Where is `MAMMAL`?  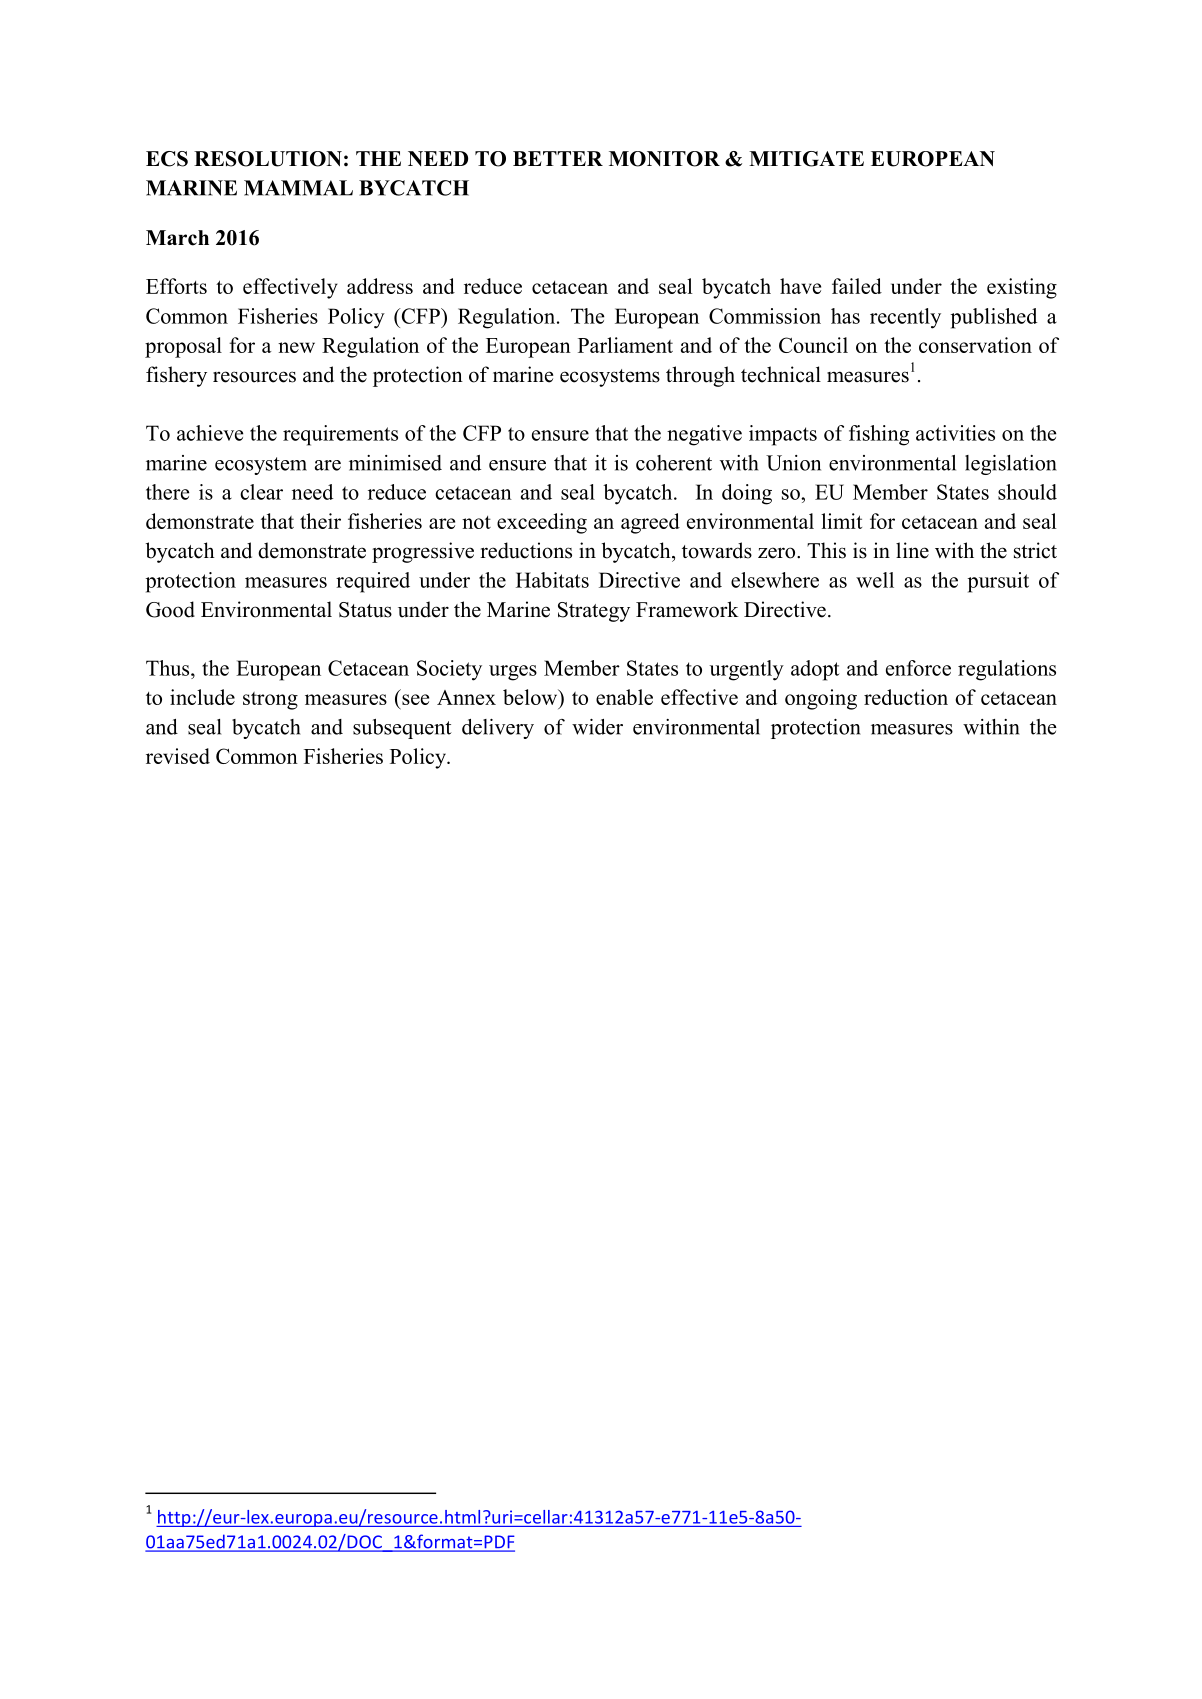
MAMMAL is located at coordinates (298, 188).
